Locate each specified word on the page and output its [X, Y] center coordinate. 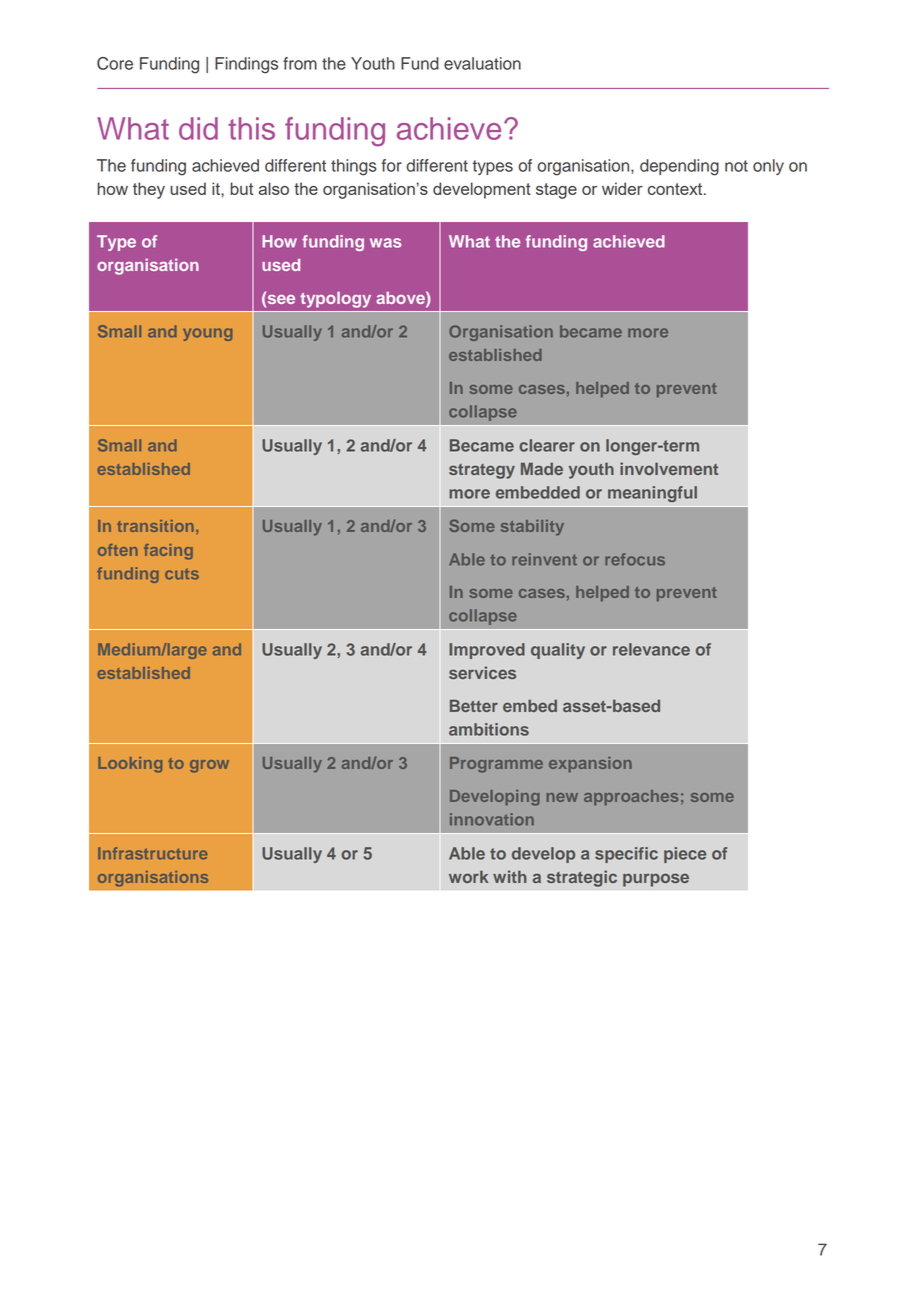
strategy [482, 471]
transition [155, 526]
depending [679, 167]
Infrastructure [152, 853]
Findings [246, 65]
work [468, 876]
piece [685, 855]
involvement [669, 468]
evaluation [482, 63]
